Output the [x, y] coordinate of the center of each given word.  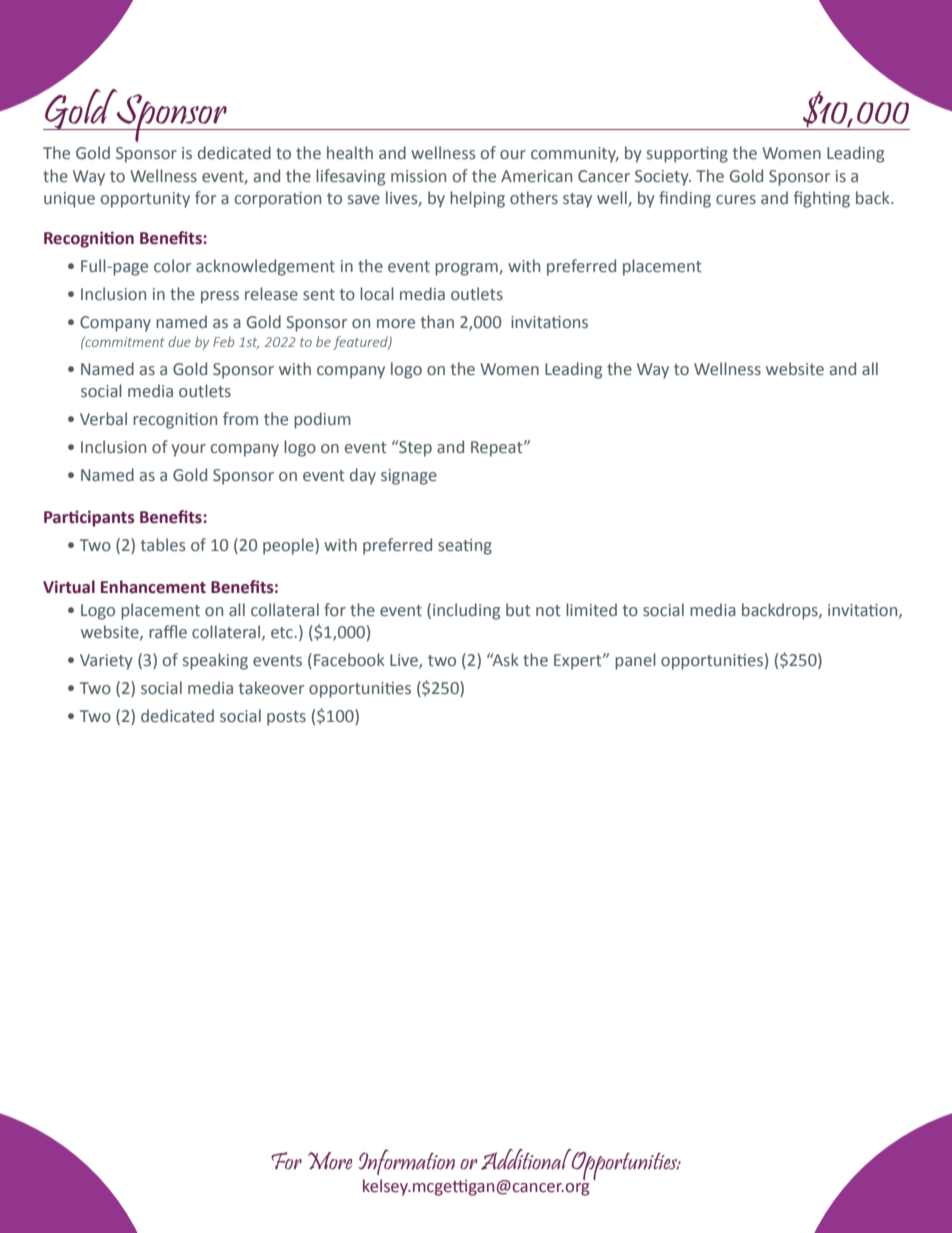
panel [635, 661]
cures [736, 200]
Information [406, 1162]
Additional [526, 1159]
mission [418, 176]
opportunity [145, 200]
